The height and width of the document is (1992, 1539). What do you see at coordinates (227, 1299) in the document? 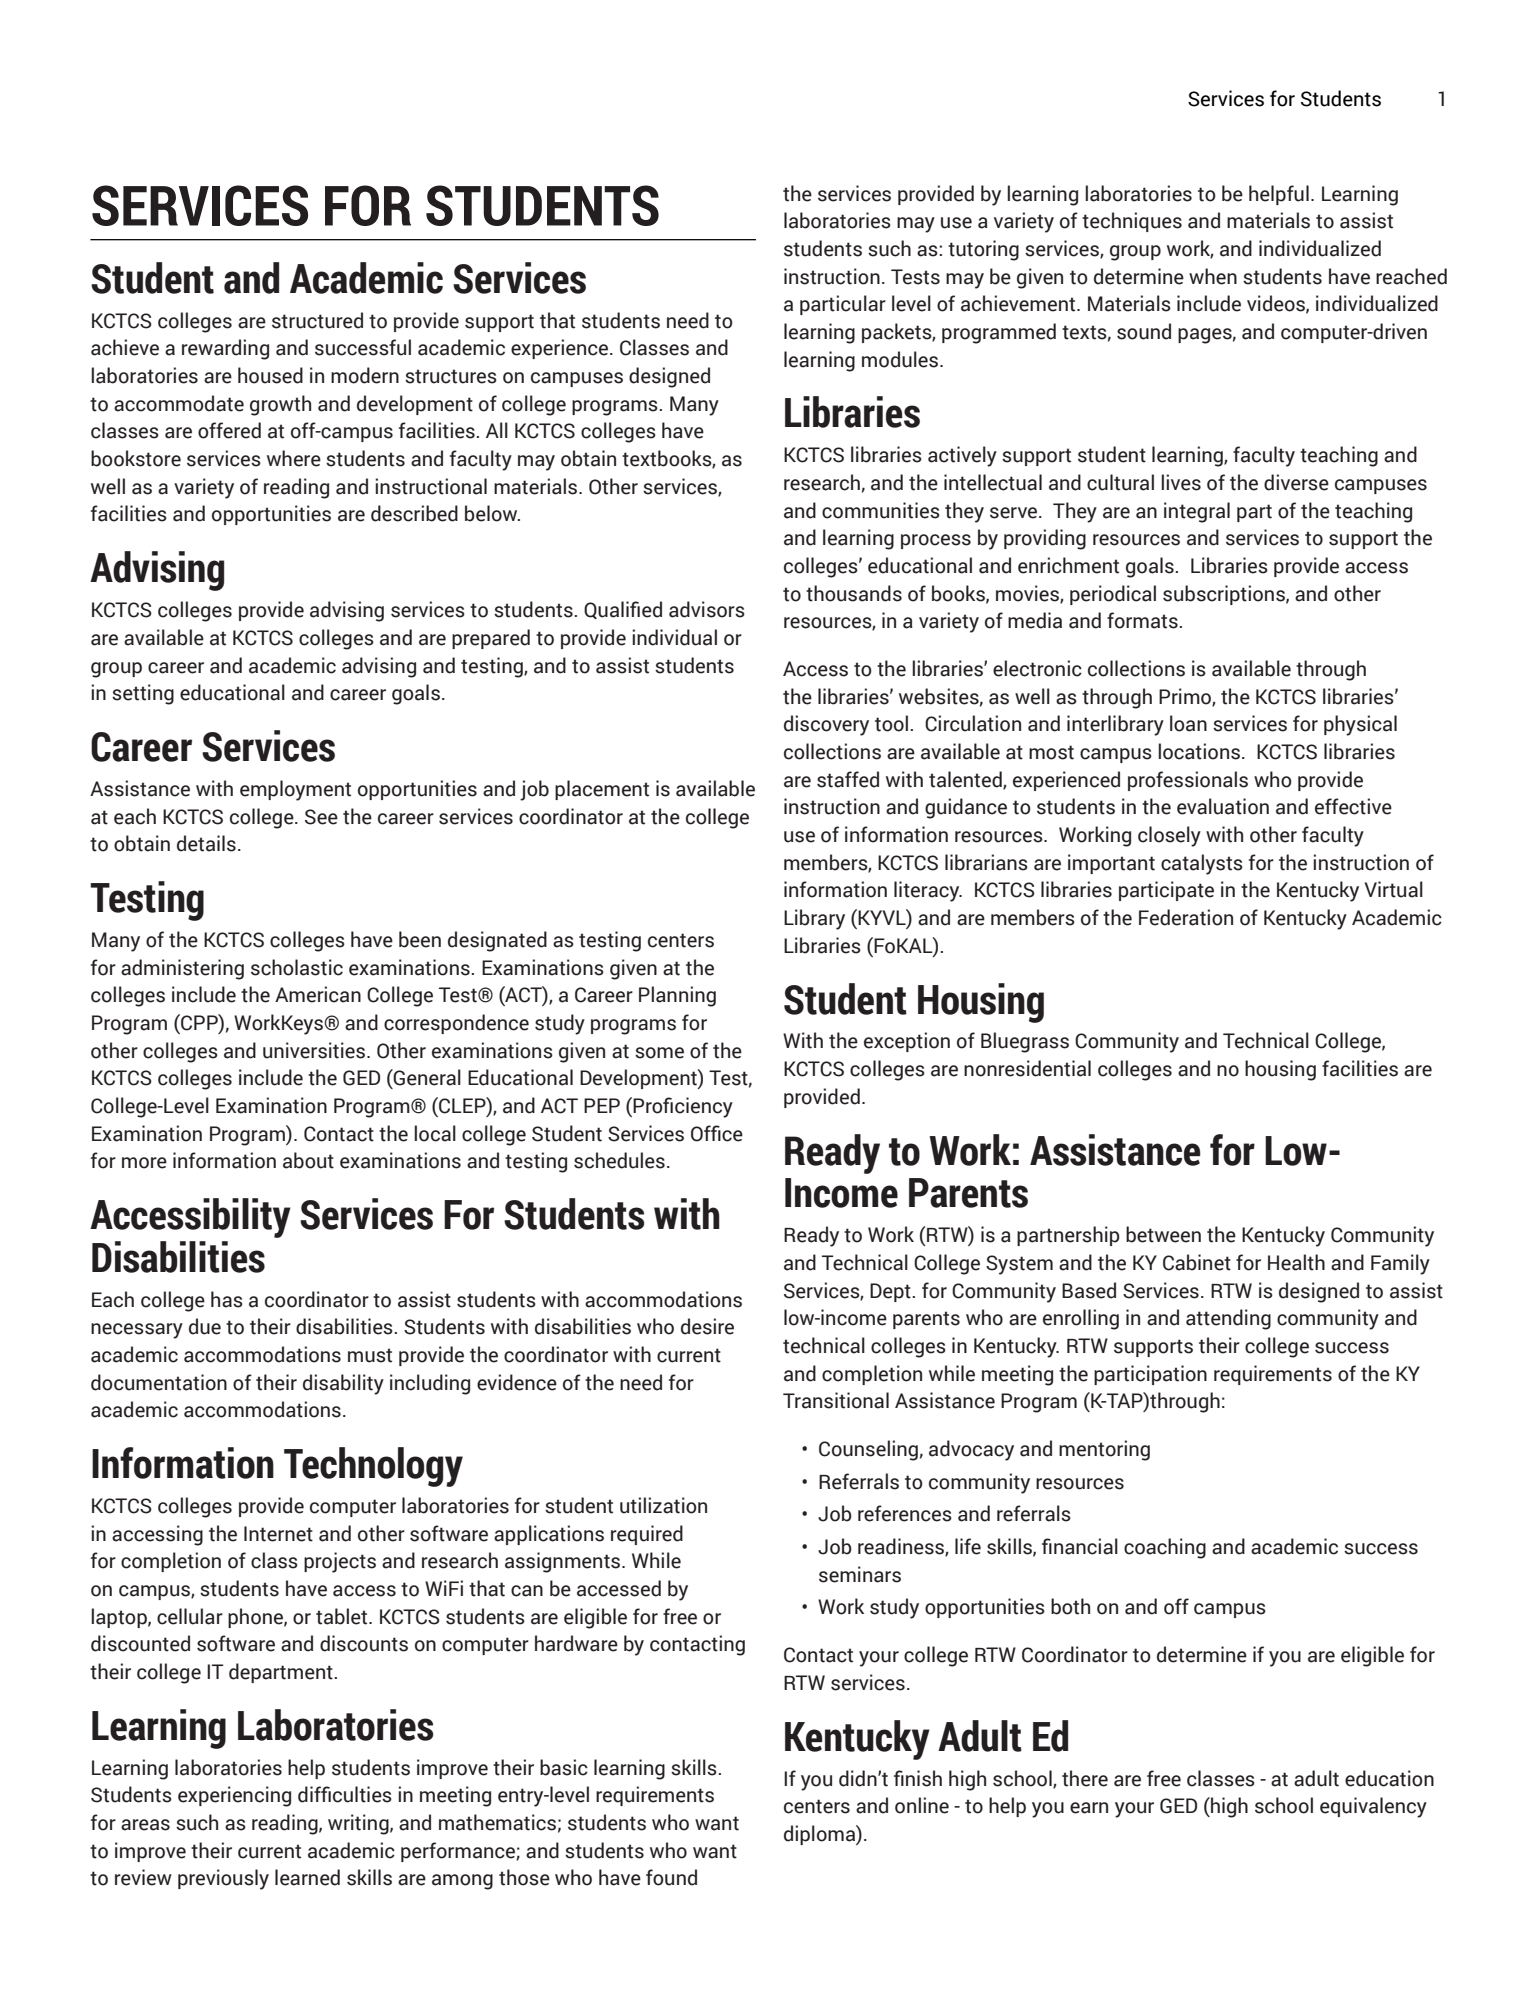
I see `has` at bounding box center [227, 1299].
